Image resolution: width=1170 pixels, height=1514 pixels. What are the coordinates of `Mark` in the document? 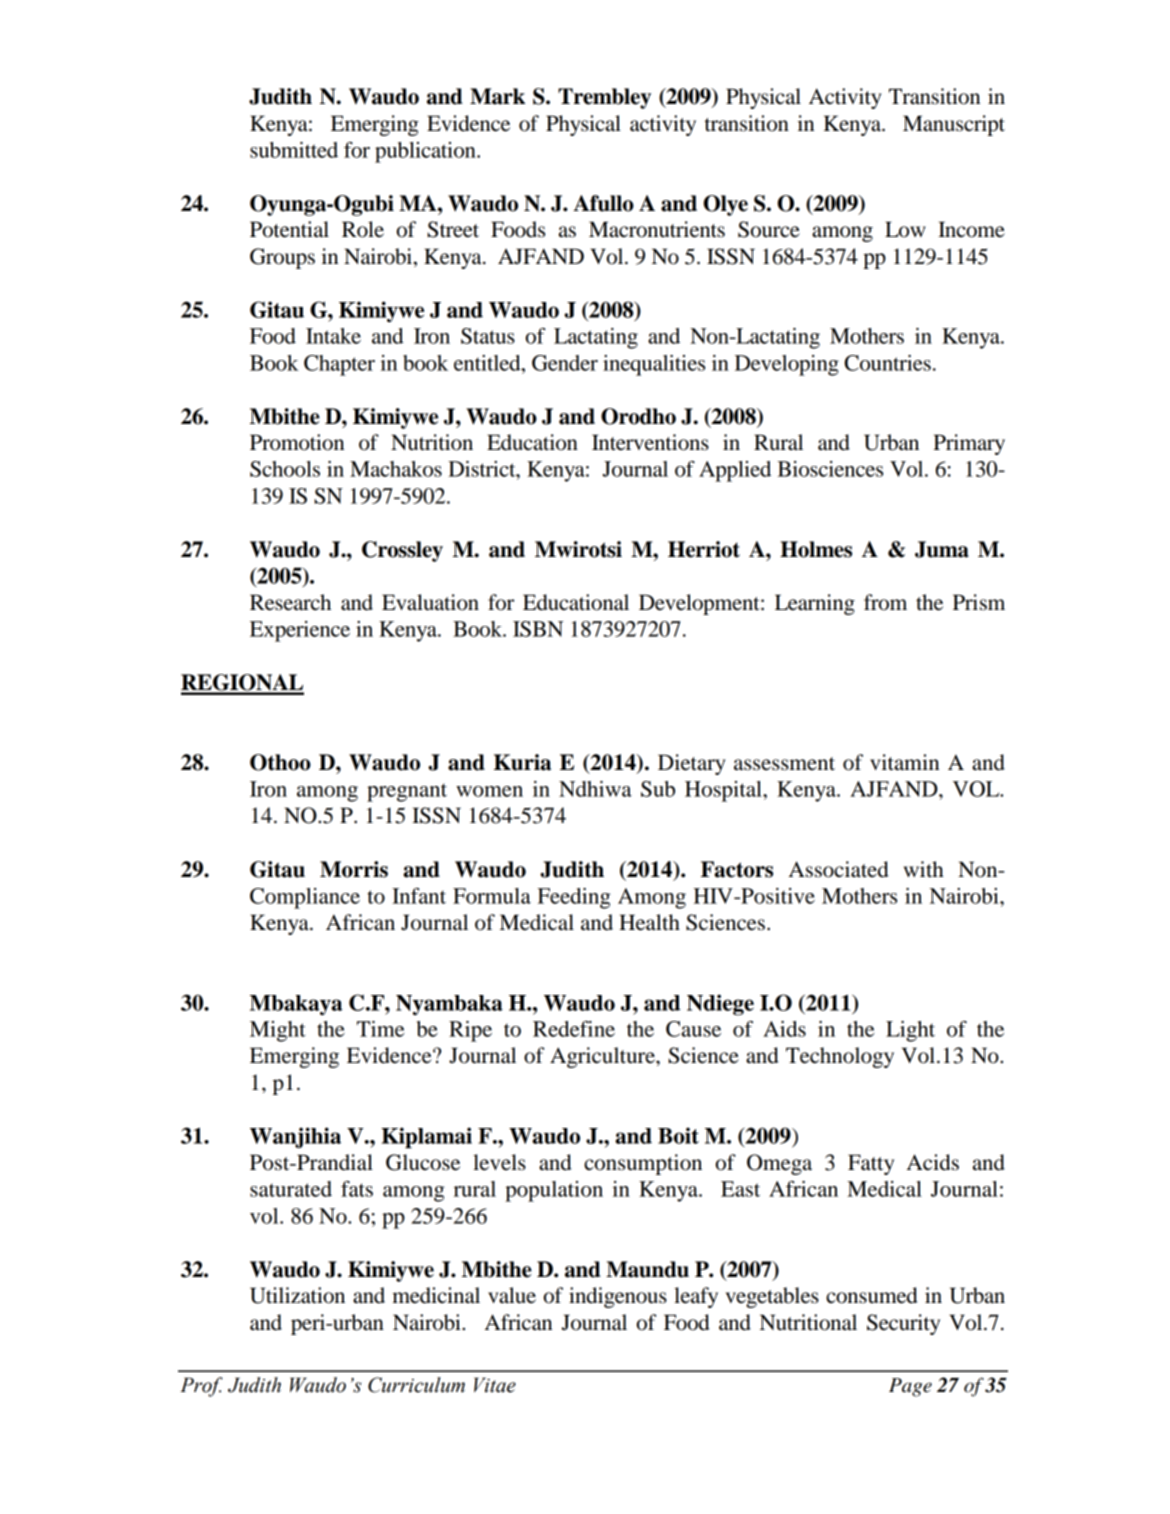 It's located at (497, 96).
